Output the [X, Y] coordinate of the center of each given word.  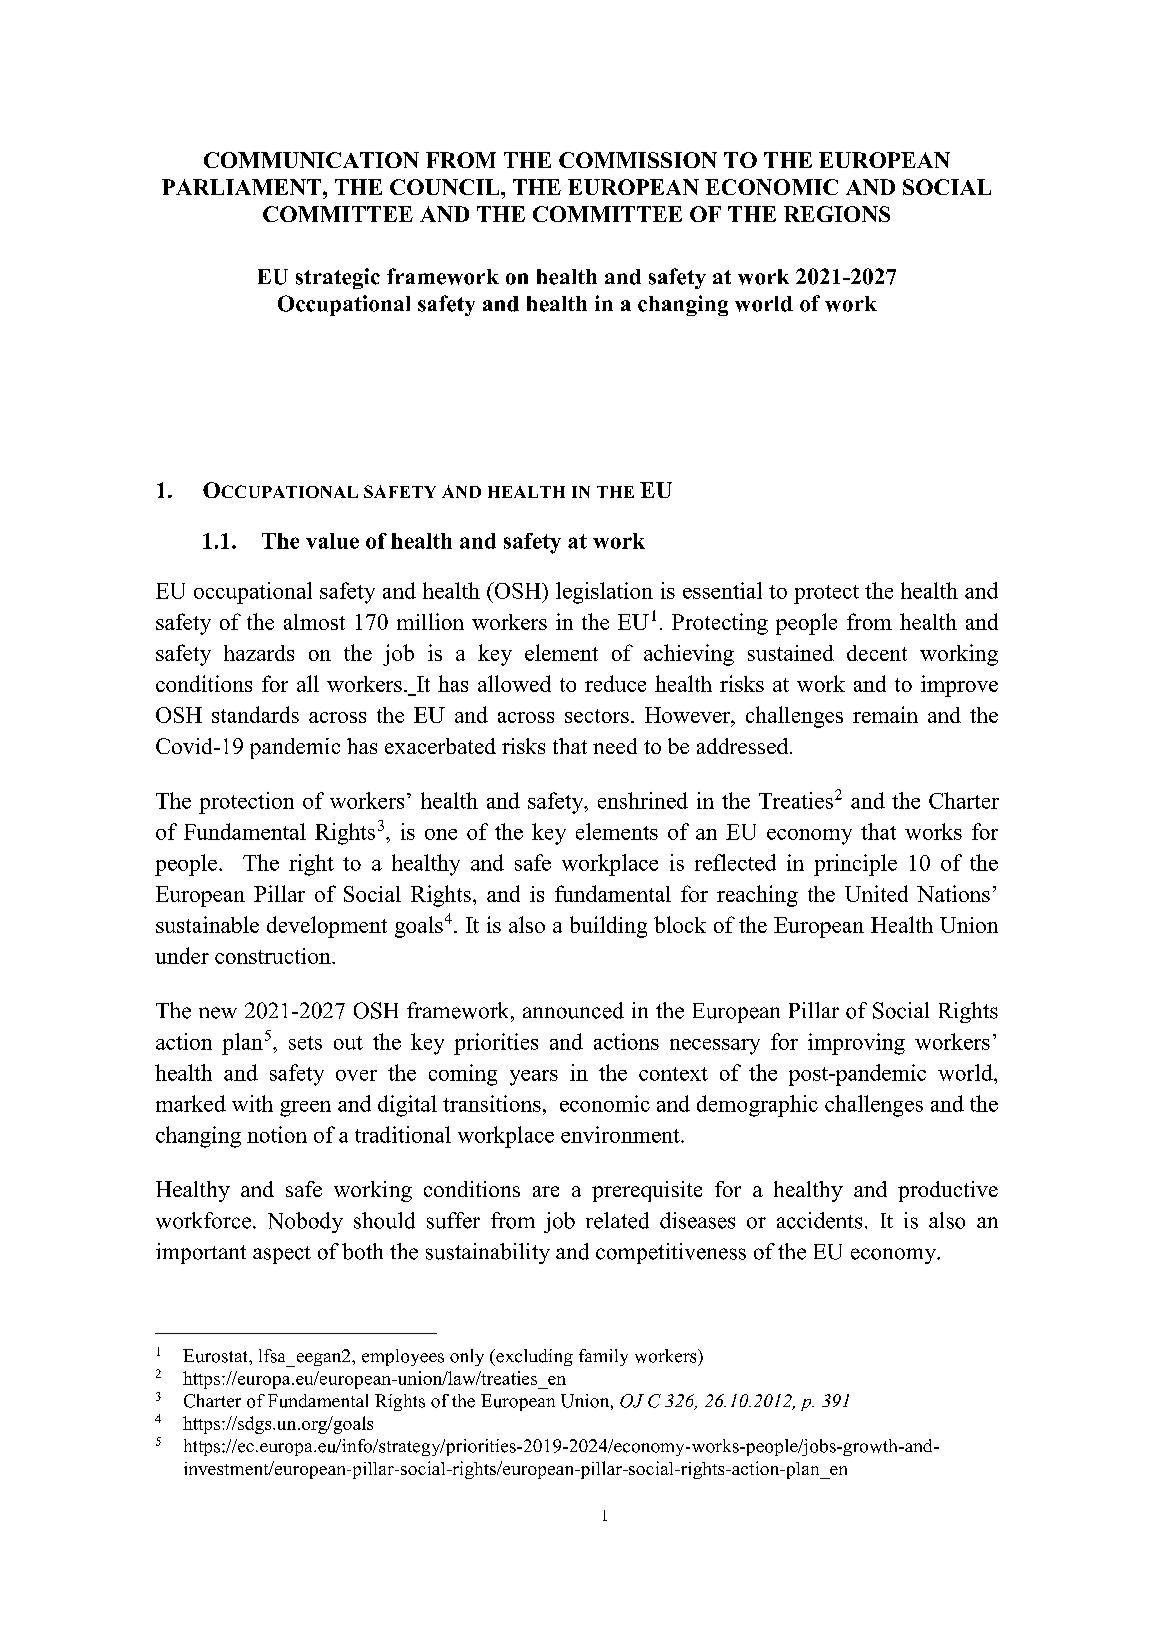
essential [722, 590]
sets [305, 1043]
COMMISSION [638, 160]
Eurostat [216, 1356]
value [332, 541]
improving [856, 1044]
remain [885, 714]
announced [573, 1010]
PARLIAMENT [243, 187]
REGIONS [837, 214]
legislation [604, 593]
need [615, 746]
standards [255, 714]
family [603, 1357]
